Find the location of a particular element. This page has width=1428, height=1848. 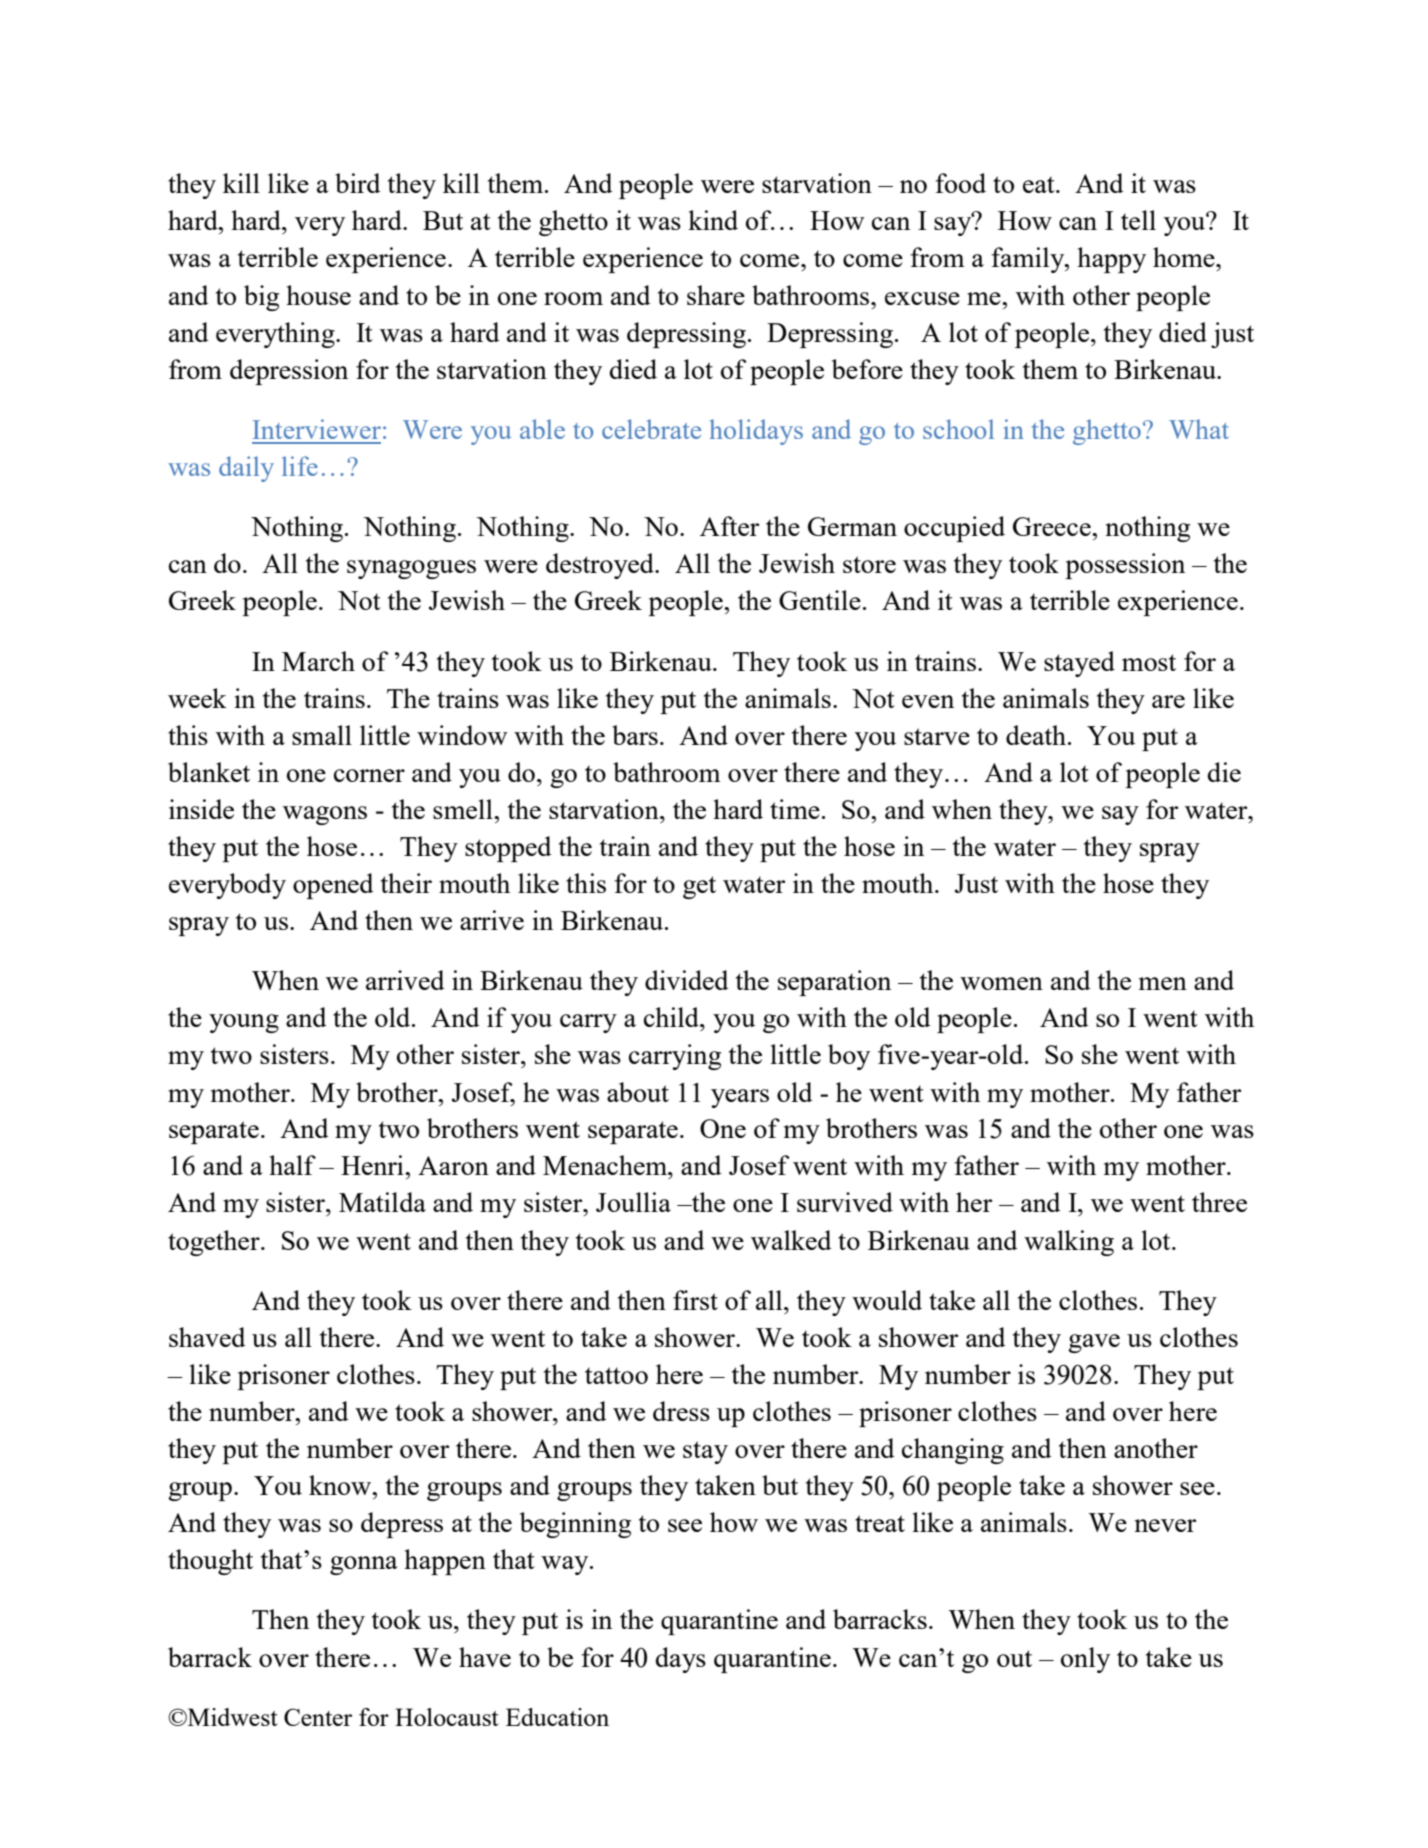

small is located at coordinates (322, 735).
